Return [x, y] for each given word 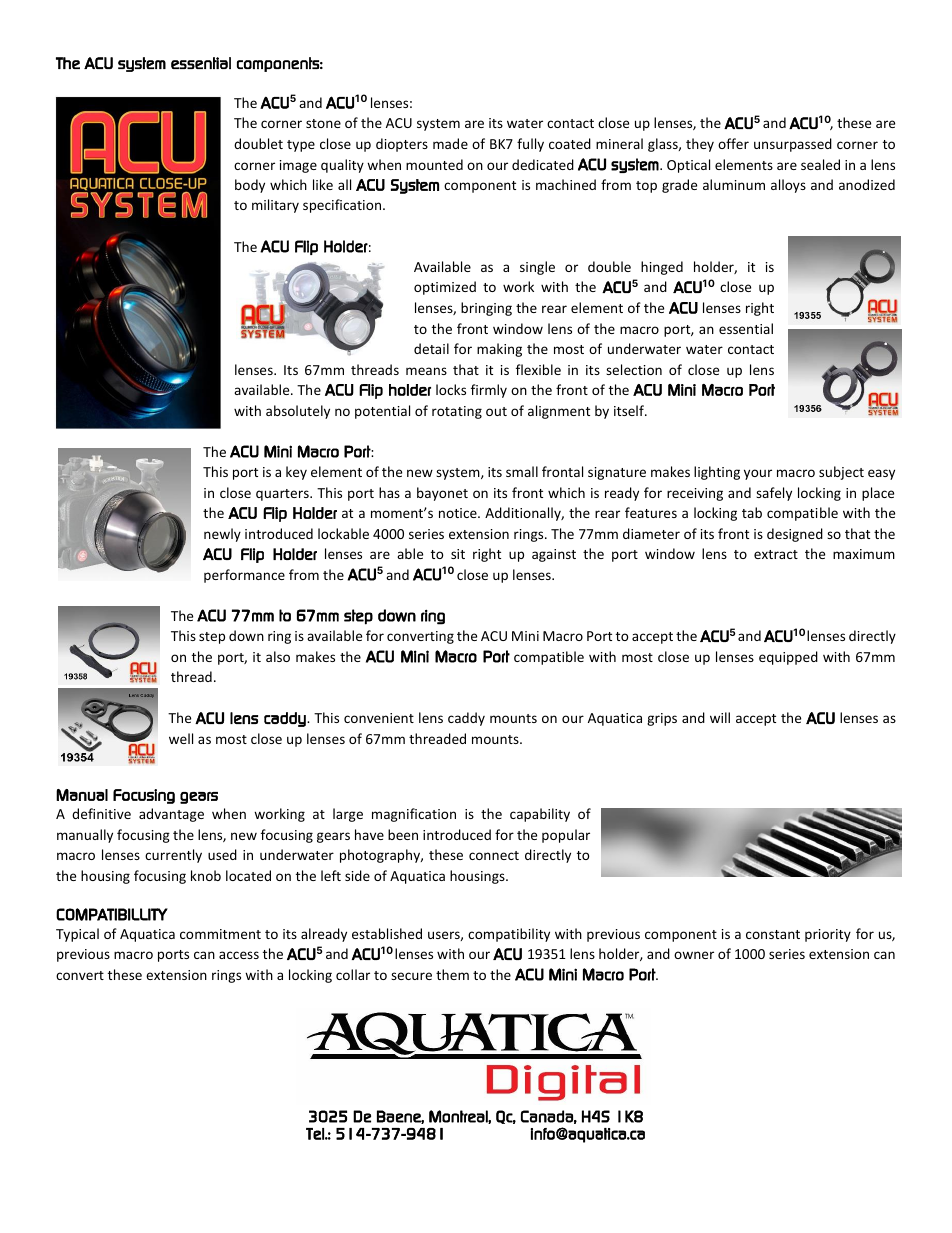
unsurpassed [793, 145]
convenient [379, 718]
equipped [788, 658]
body [250, 186]
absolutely [298, 412]
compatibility [509, 935]
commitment [220, 934]
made [450, 143]
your [758, 474]
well [181, 738]
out [496, 411]
